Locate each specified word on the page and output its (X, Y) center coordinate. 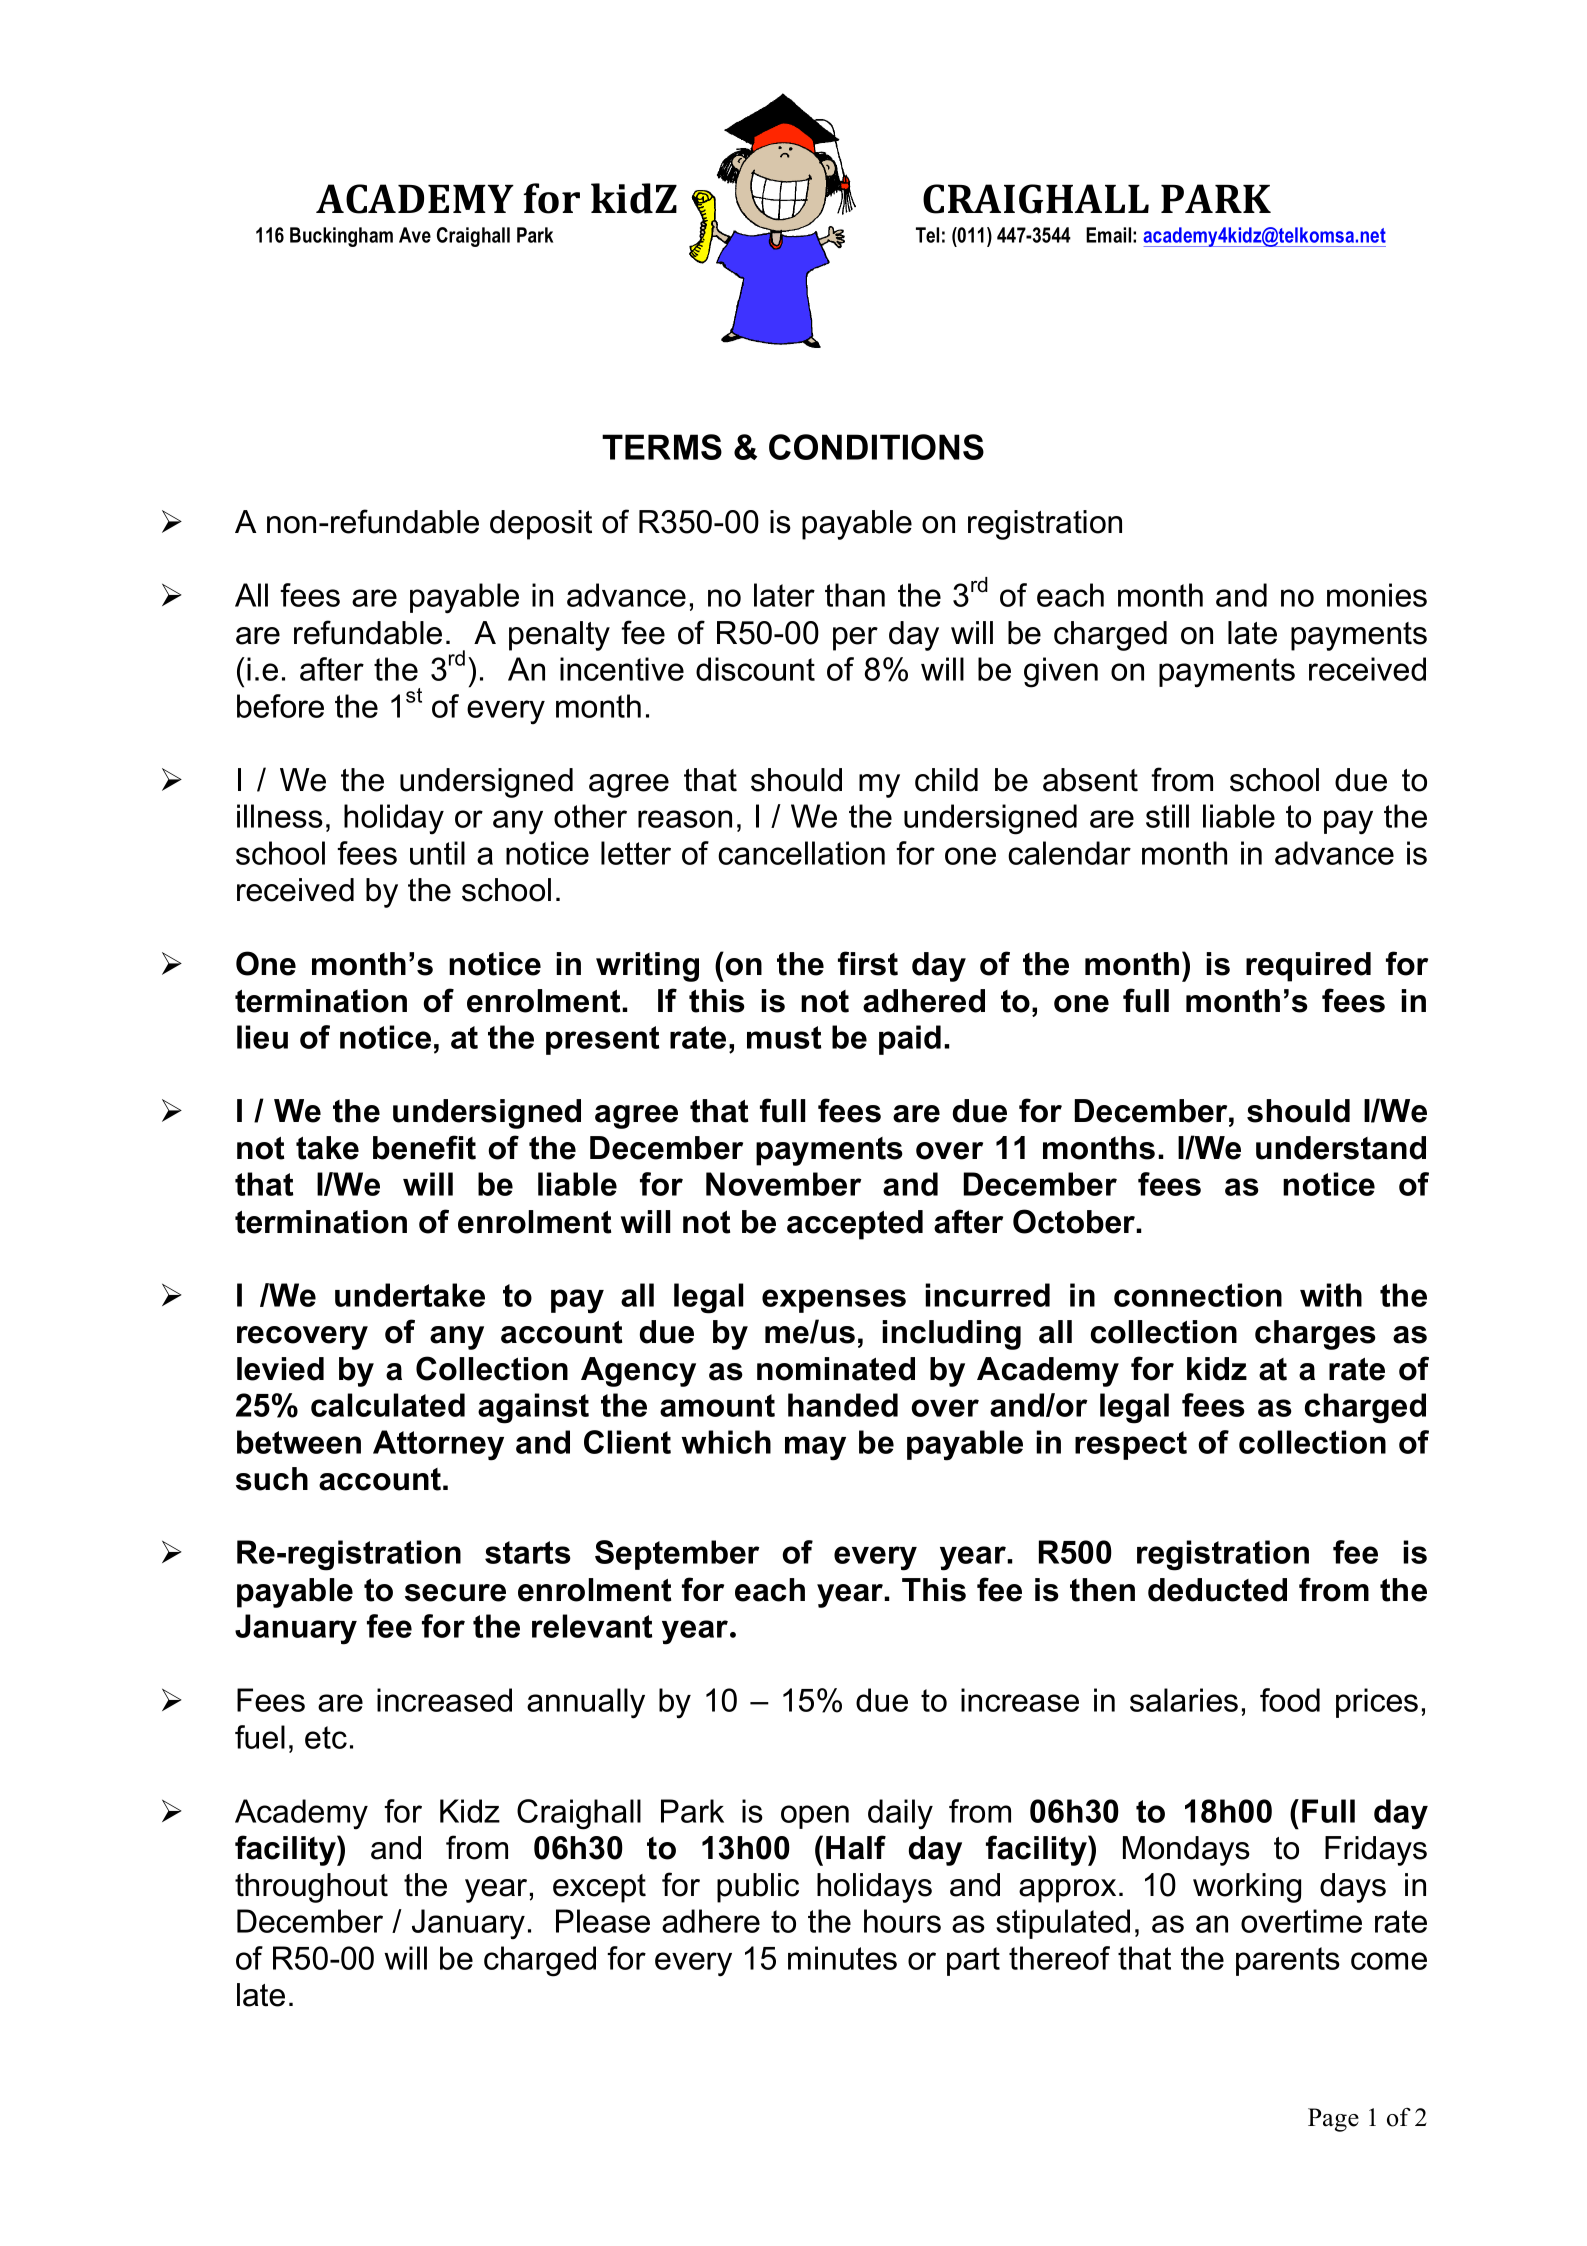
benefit (424, 1147)
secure (455, 1593)
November (784, 1184)
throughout (311, 1888)
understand (1341, 1148)
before (280, 706)
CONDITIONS (876, 447)
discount (755, 669)
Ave (415, 235)
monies (1377, 595)
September (677, 1555)
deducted (1217, 1590)
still (1167, 816)
